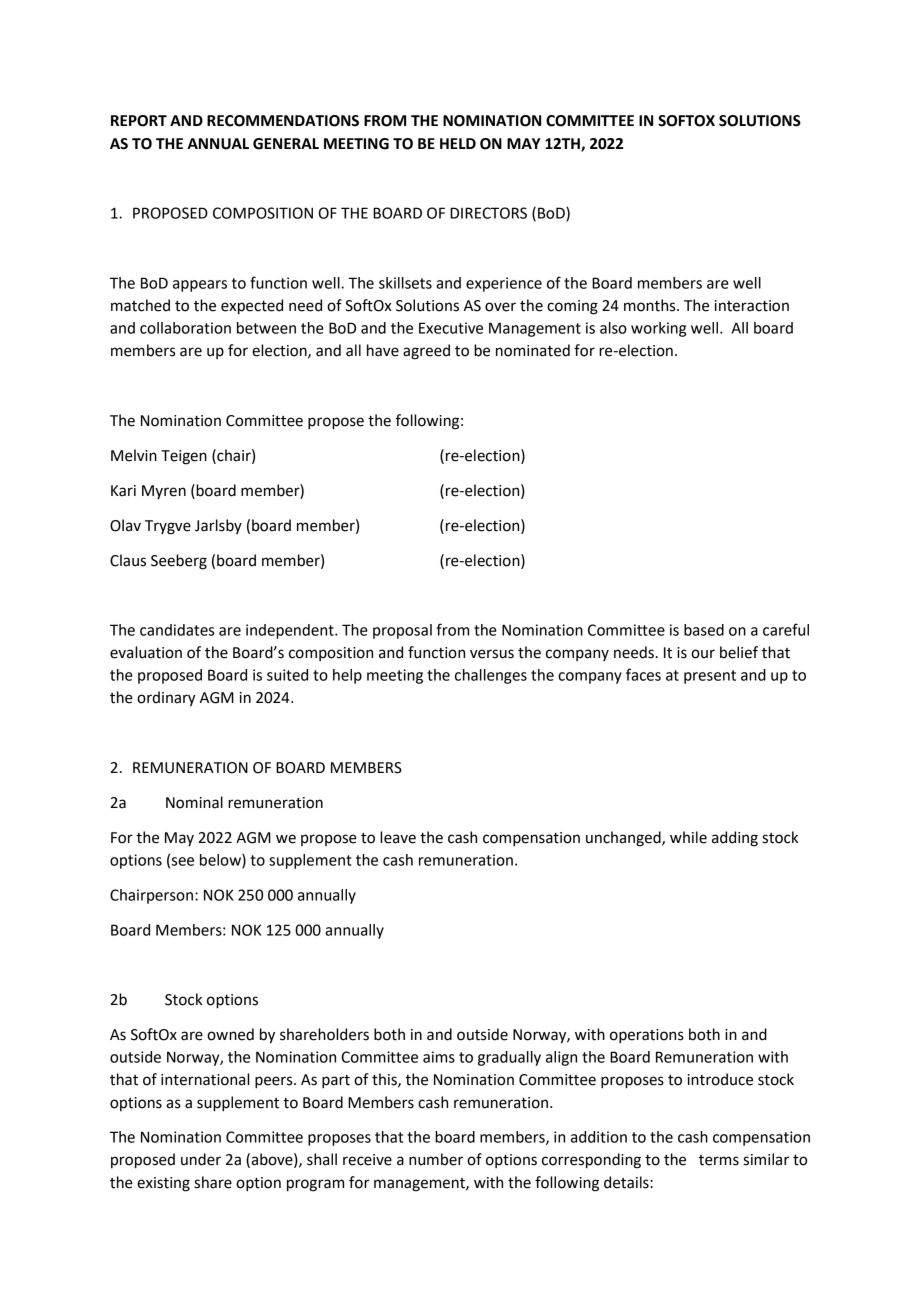 This screenshot has width=924, height=1308. What do you see at coordinates (688, 837) in the screenshot?
I see `while` at bounding box center [688, 837].
